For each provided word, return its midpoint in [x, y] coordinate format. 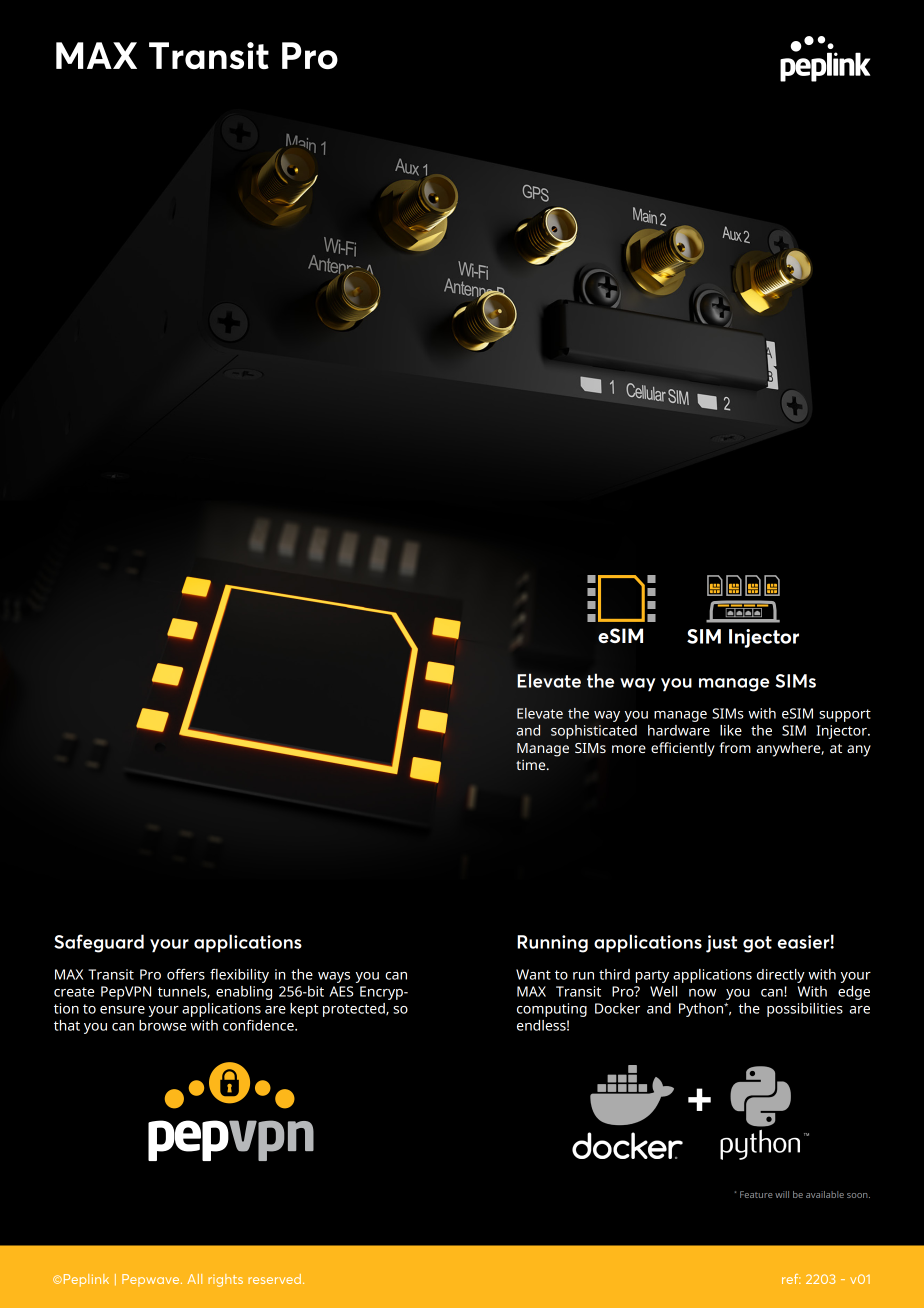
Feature [756, 1194]
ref [791, 1279]
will [782, 1194]
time [532, 765]
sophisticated [594, 732]
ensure [122, 1010]
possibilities [805, 1010]
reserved [276, 1279]
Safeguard [99, 943]
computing [552, 1010]
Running [552, 944]
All [194, 1279]
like [731, 730]
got [757, 944]
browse [162, 1025]
